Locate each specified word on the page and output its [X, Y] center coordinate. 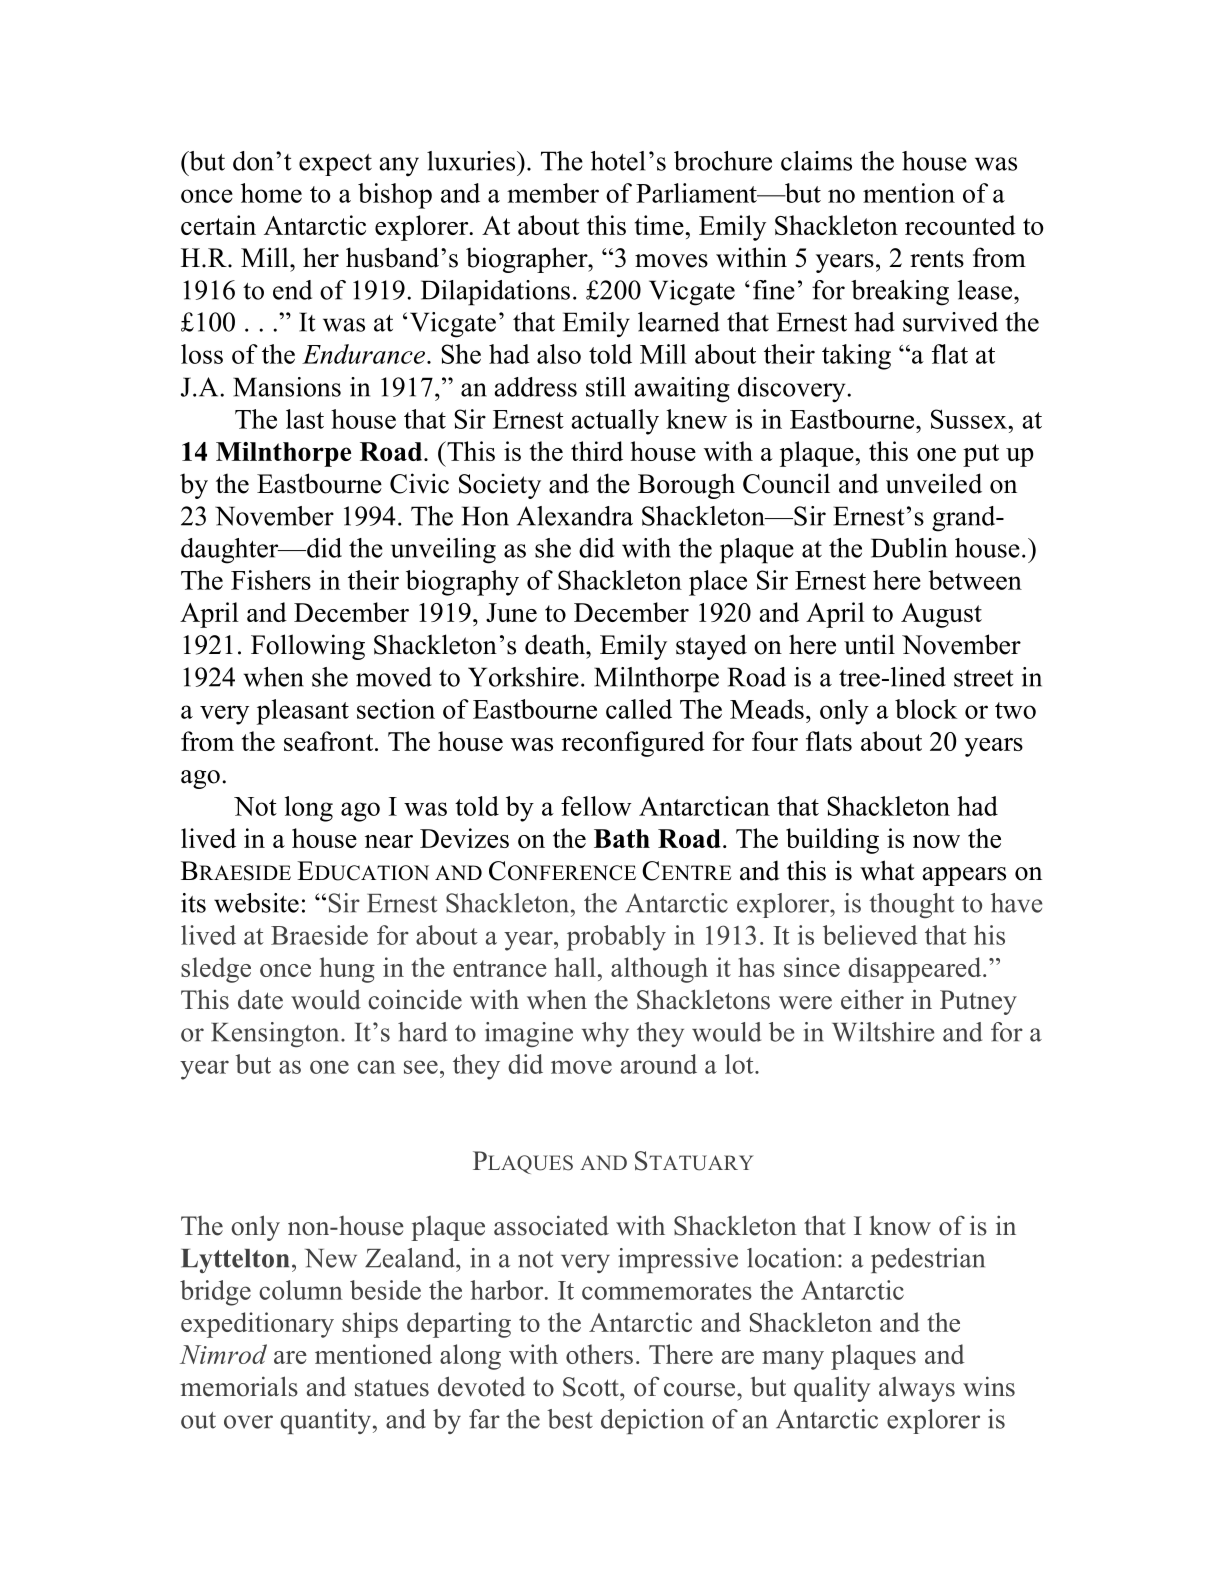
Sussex [970, 419]
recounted [960, 225]
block [926, 709]
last [305, 419]
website [256, 903]
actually [615, 422]
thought [911, 905]
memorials [239, 1386]
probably [616, 938]
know [900, 1225]
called [639, 709]
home [271, 193]
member [553, 193]
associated [551, 1225]
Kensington [276, 1034]
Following [308, 647]
